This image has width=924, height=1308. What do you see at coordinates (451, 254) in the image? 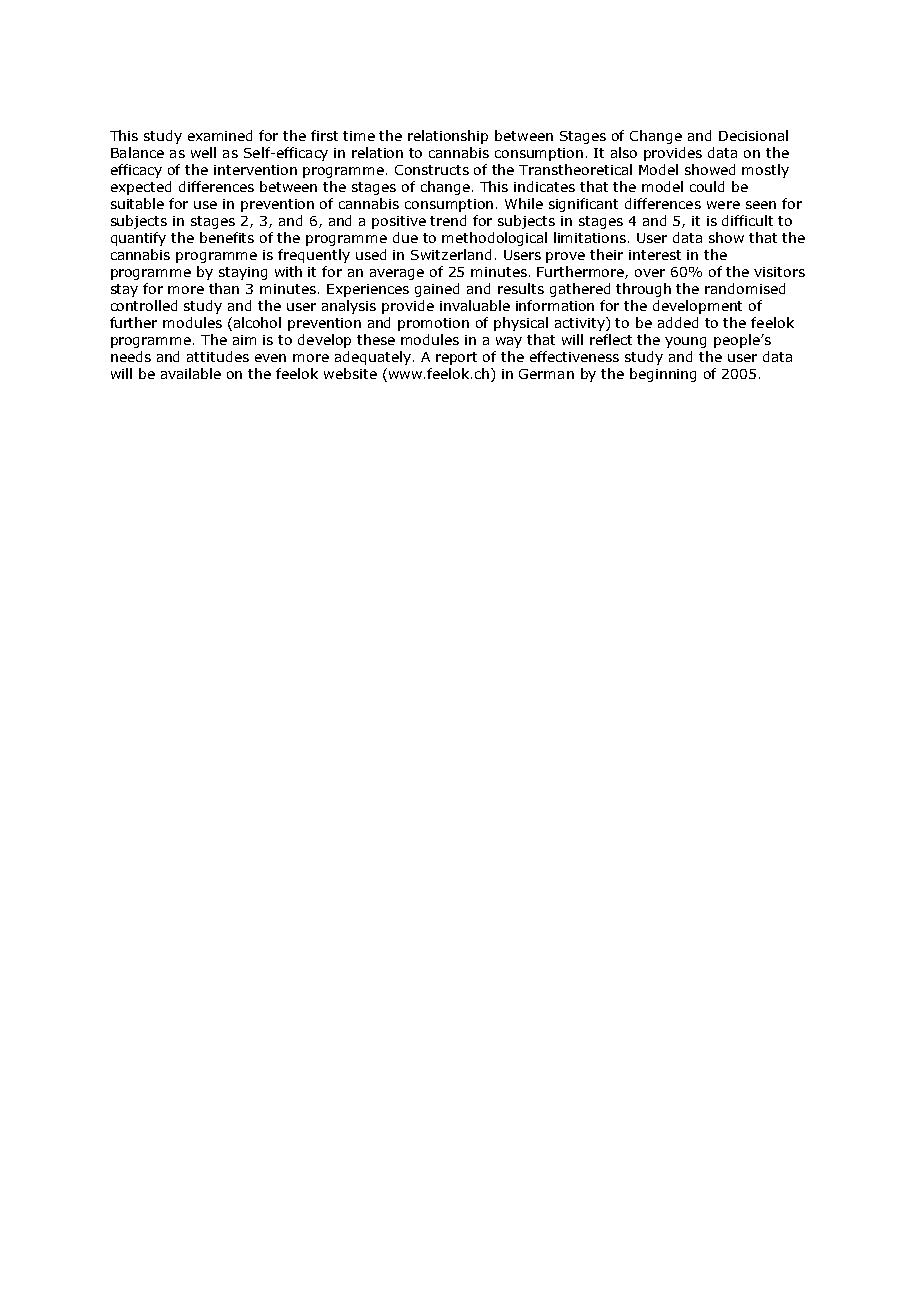
I see `Switzerland` at bounding box center [451, 254].
